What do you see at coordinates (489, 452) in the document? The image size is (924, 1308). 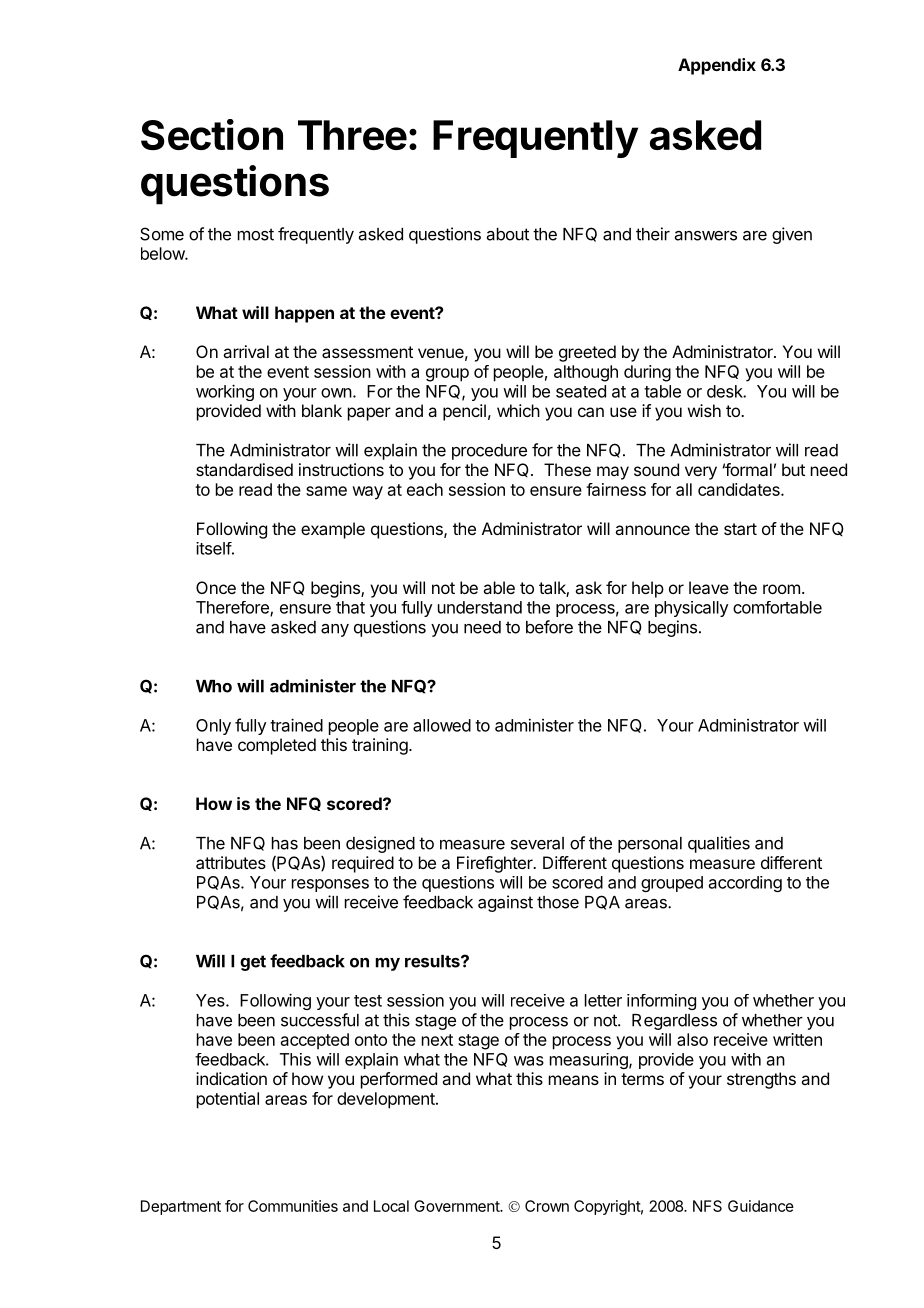 I see `procedure` at bounding box center [489, 452].
